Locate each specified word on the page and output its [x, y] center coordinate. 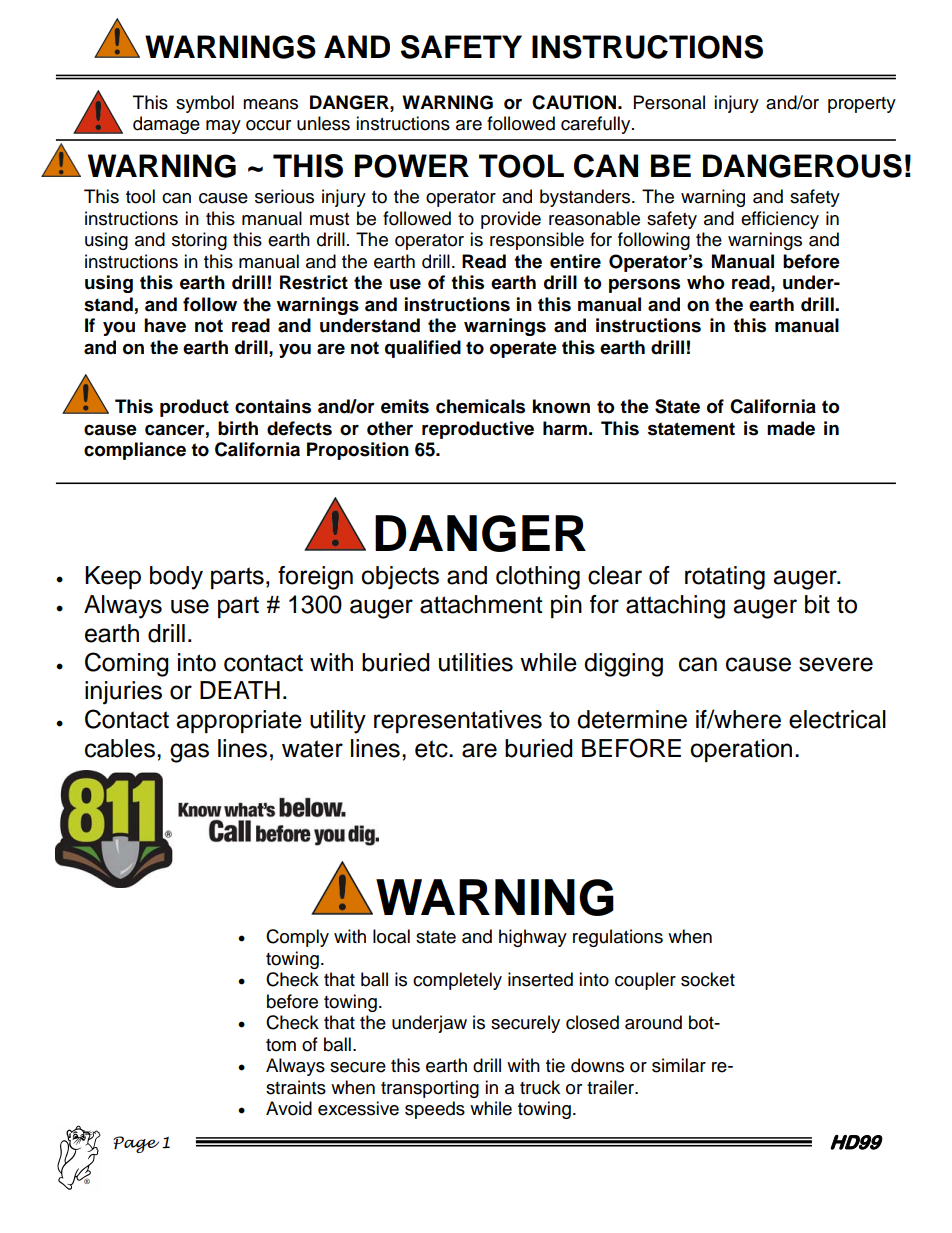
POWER [412, 166]
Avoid [289, 1108]
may [223, 127]
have [165, 325]
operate [523, 349]
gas [189, 753]
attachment [481, 604]
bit [817, 604]
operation [741, 750]
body [176, 578]
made [791, 428]
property [862, 105]
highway [533, 938]
